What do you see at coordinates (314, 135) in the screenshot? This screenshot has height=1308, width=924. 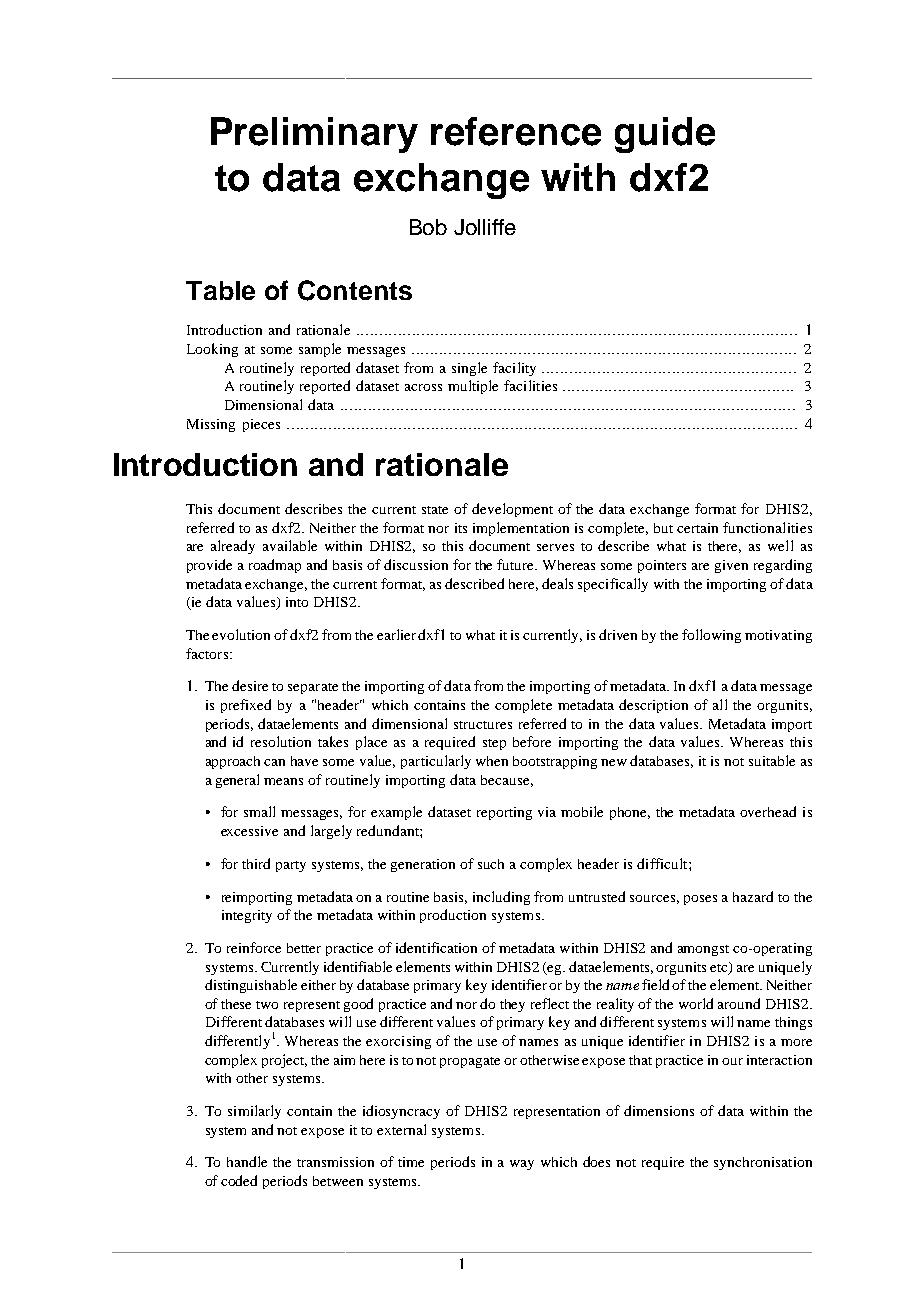 I see `Preliminary` at bounding box center [314, 135].
